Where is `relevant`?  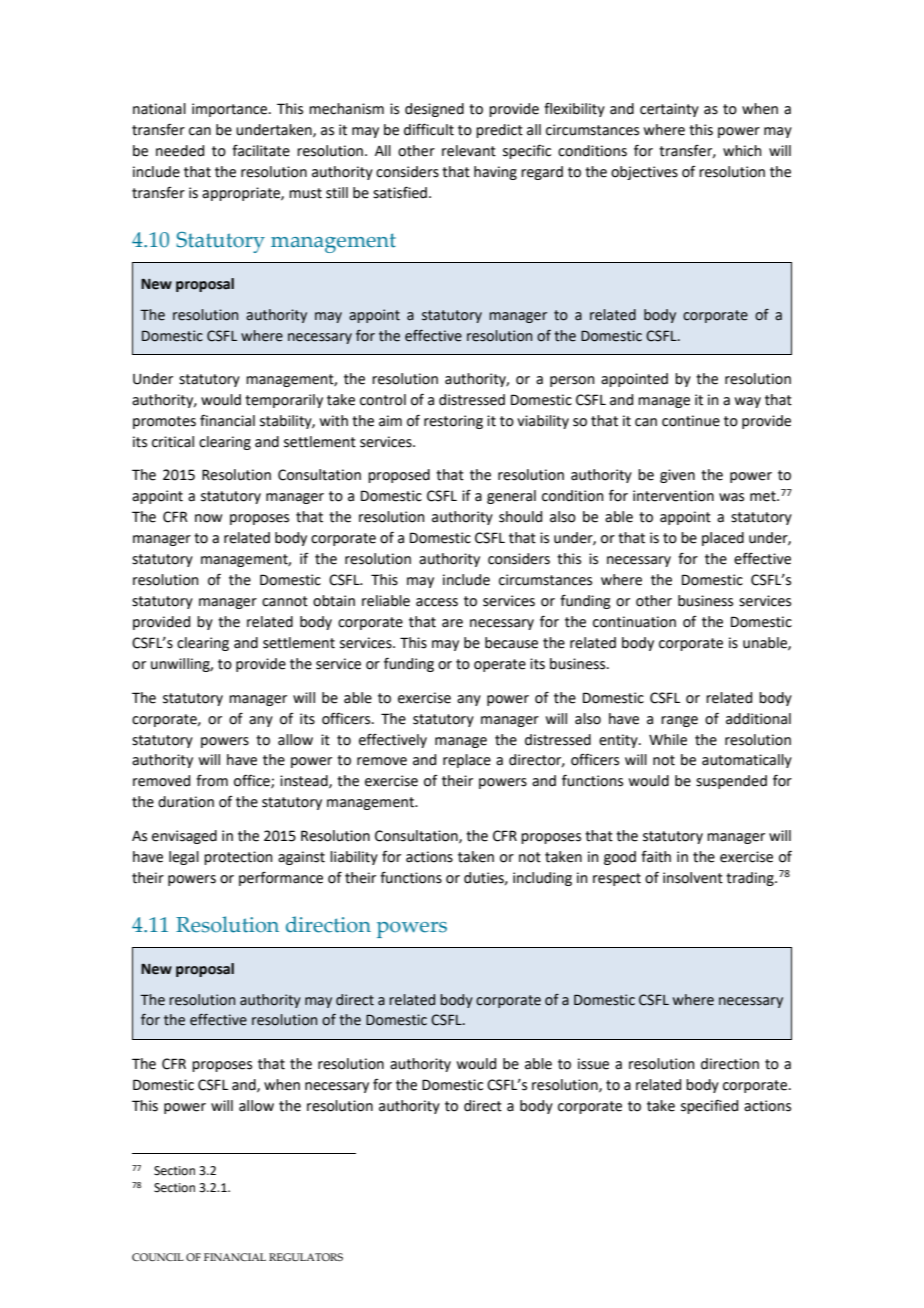 relevant is located at coordinates (469, 151).
